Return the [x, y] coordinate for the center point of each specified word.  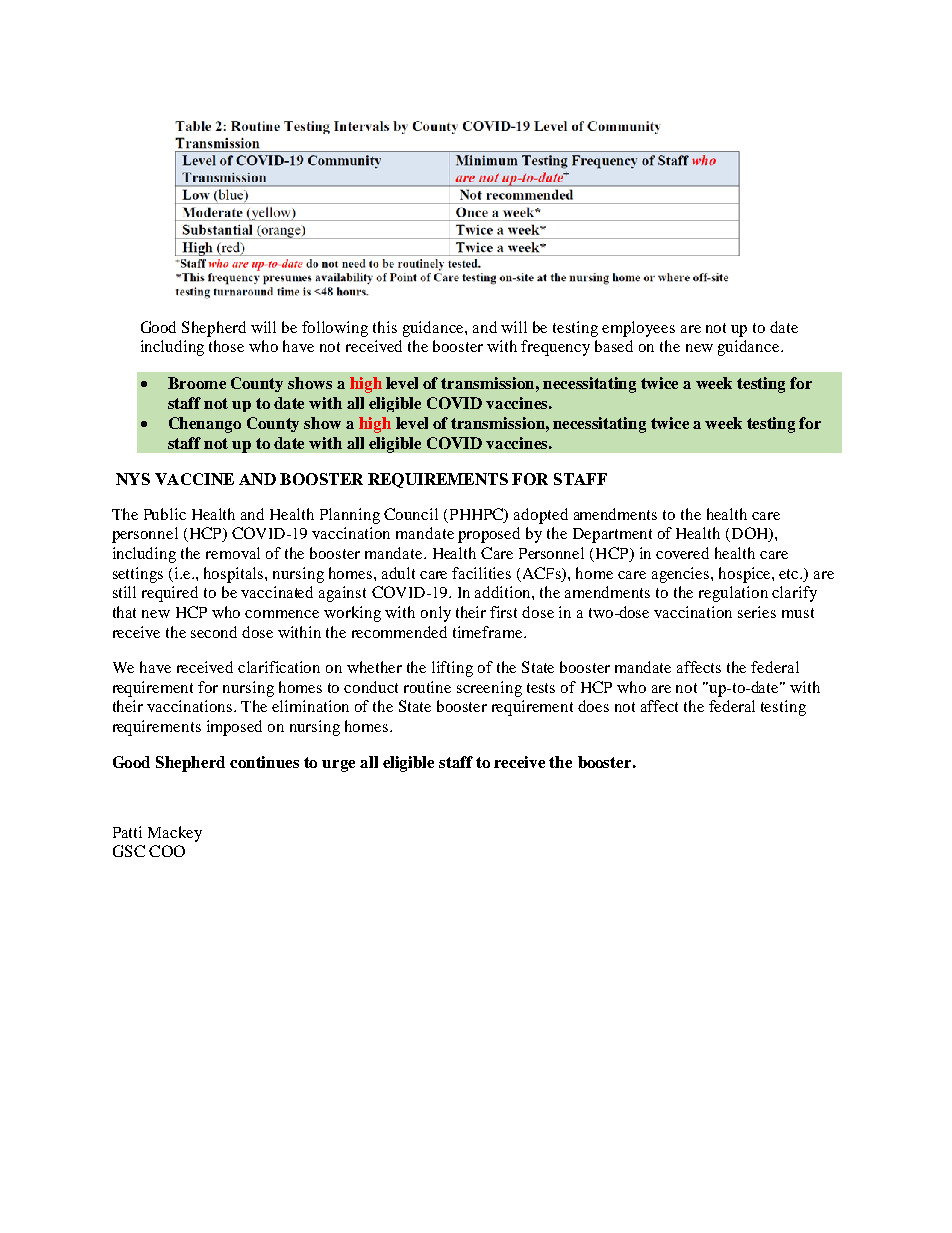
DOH [749, 534]
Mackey [175, 834]
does [593, 706]
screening [489, 689]
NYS [133, 479]
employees [638, 329]
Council [411, 514]
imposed [234, 728]
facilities [481, 573]
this [385, 327]
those [226, 346]
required [170, 594]
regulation [733, 594]
